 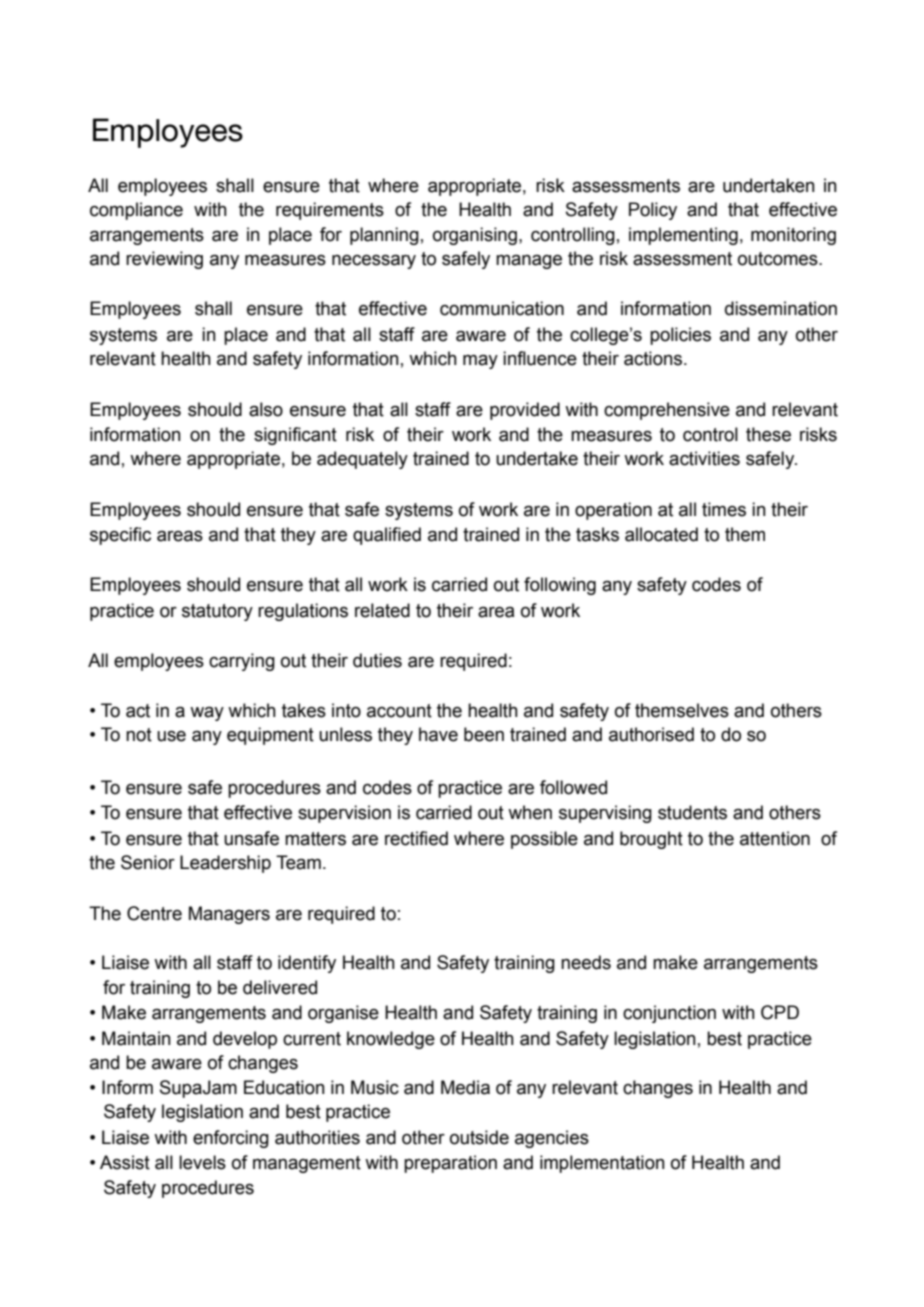 I want to click on reviewing, so click(x=164, y=260).
